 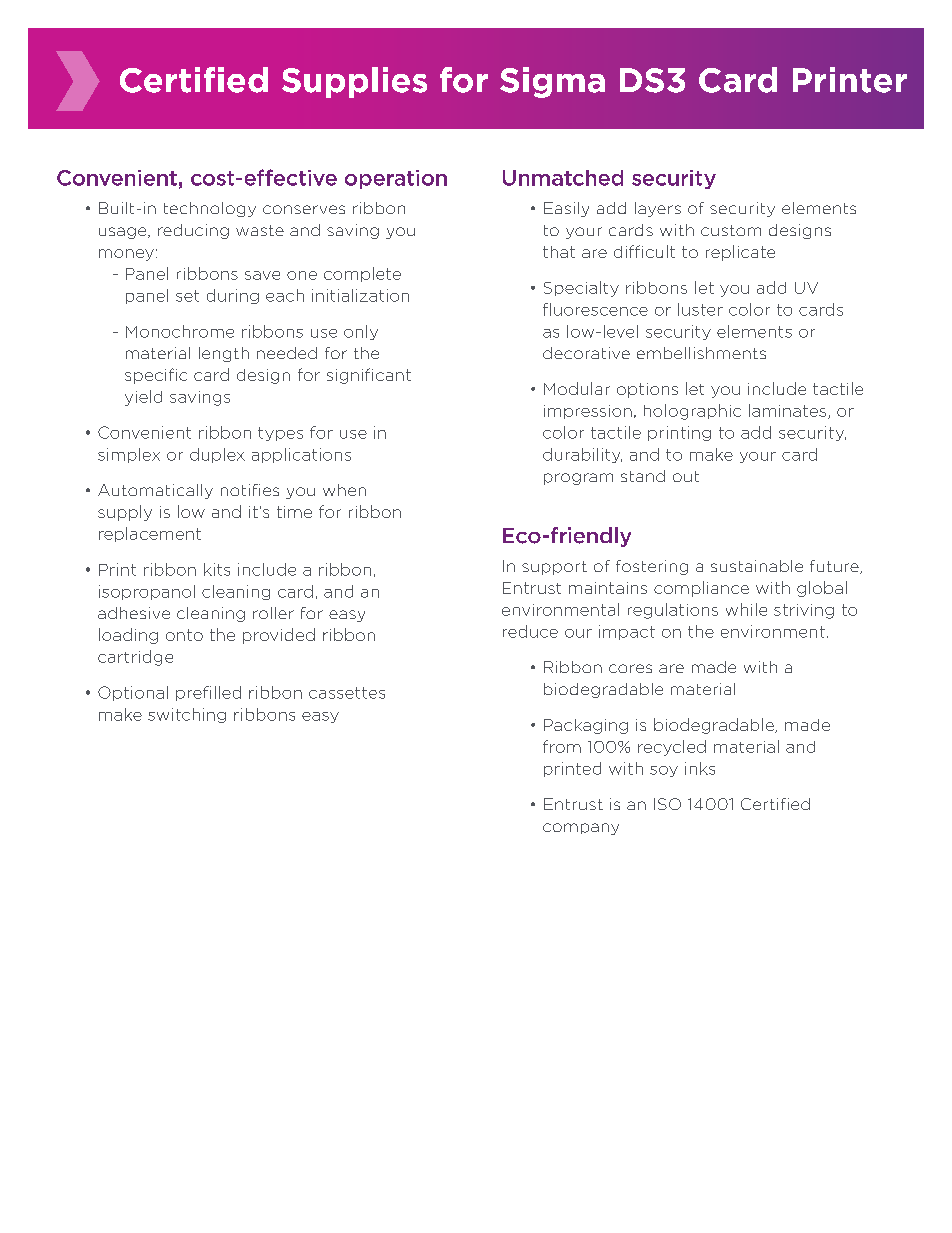 What do you see at coordinates (701, 353) in the page?
I see `embellishments` at bounding box center [701, 353].
